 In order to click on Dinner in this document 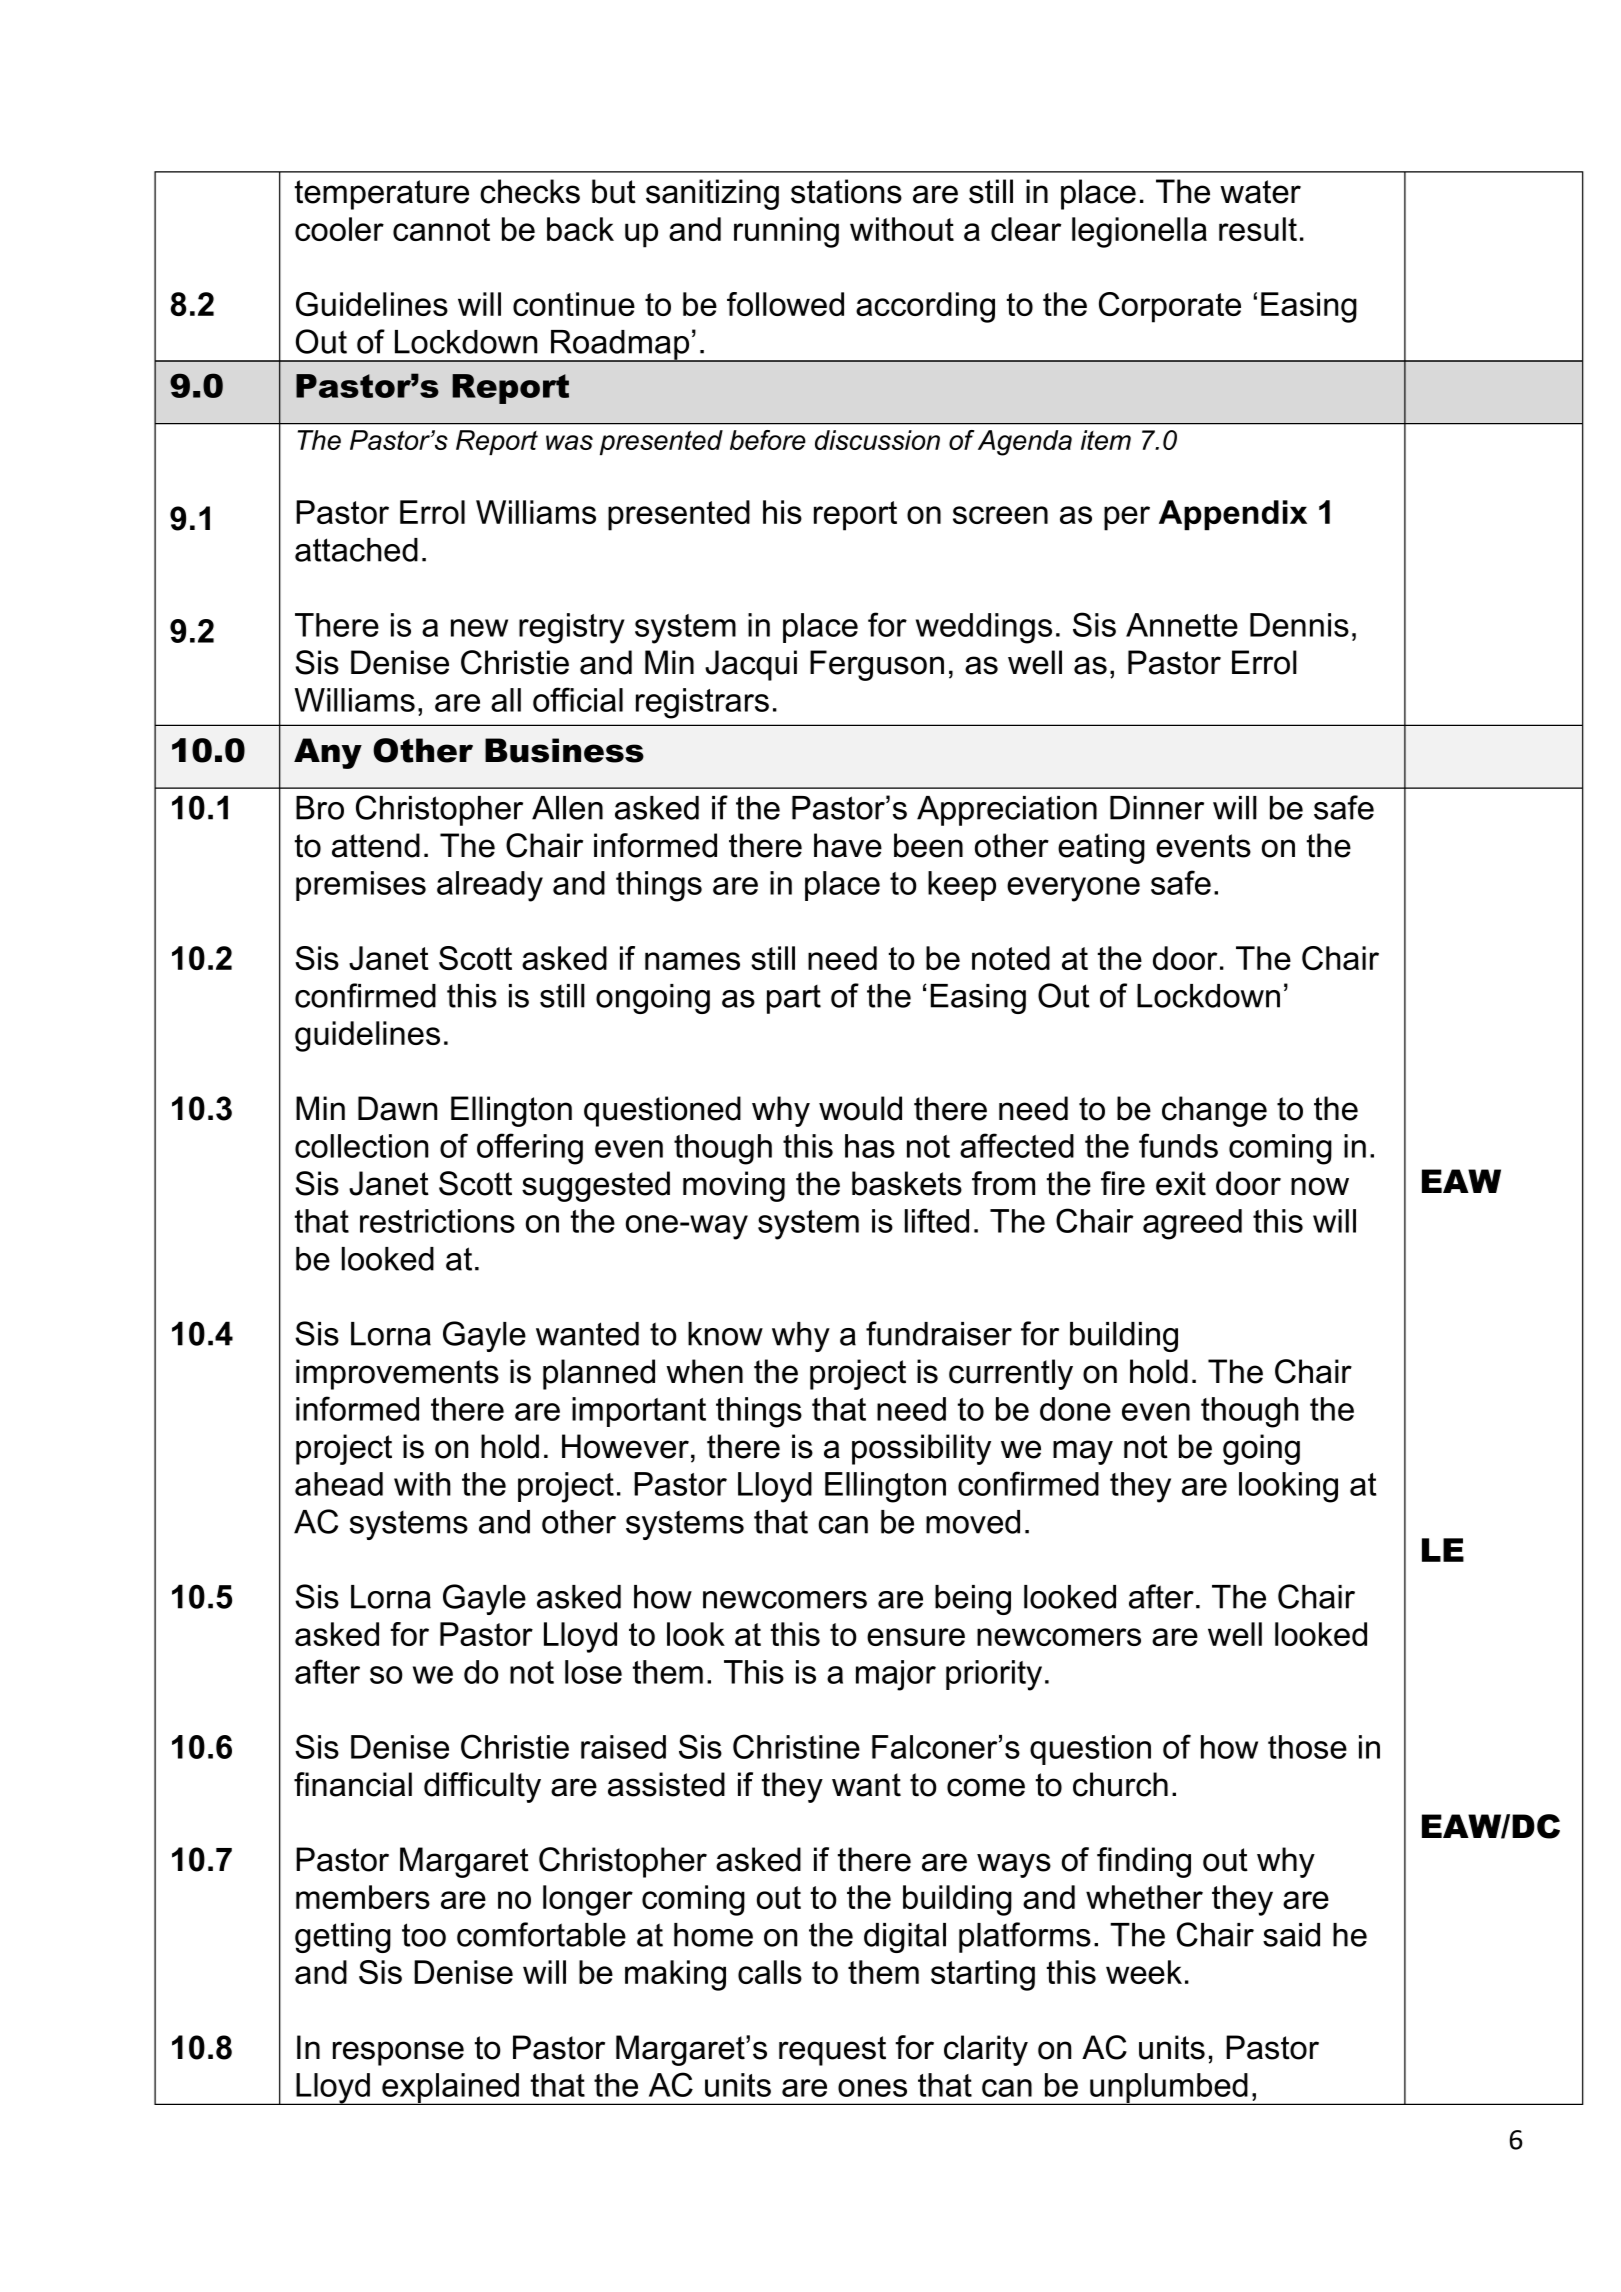, I will do `click(1157, 808)`.
